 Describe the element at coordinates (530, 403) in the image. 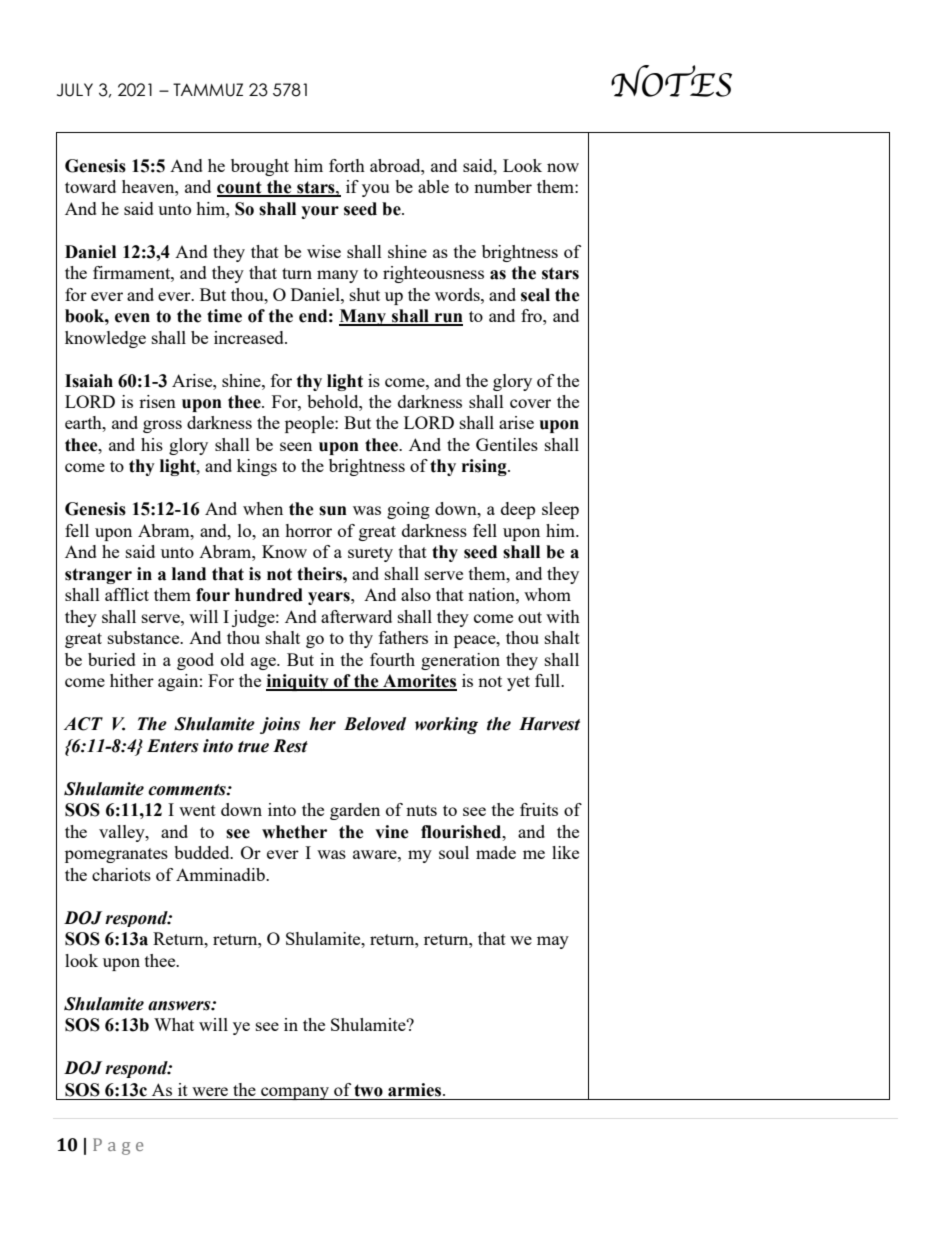

I see `cover` at that location.
